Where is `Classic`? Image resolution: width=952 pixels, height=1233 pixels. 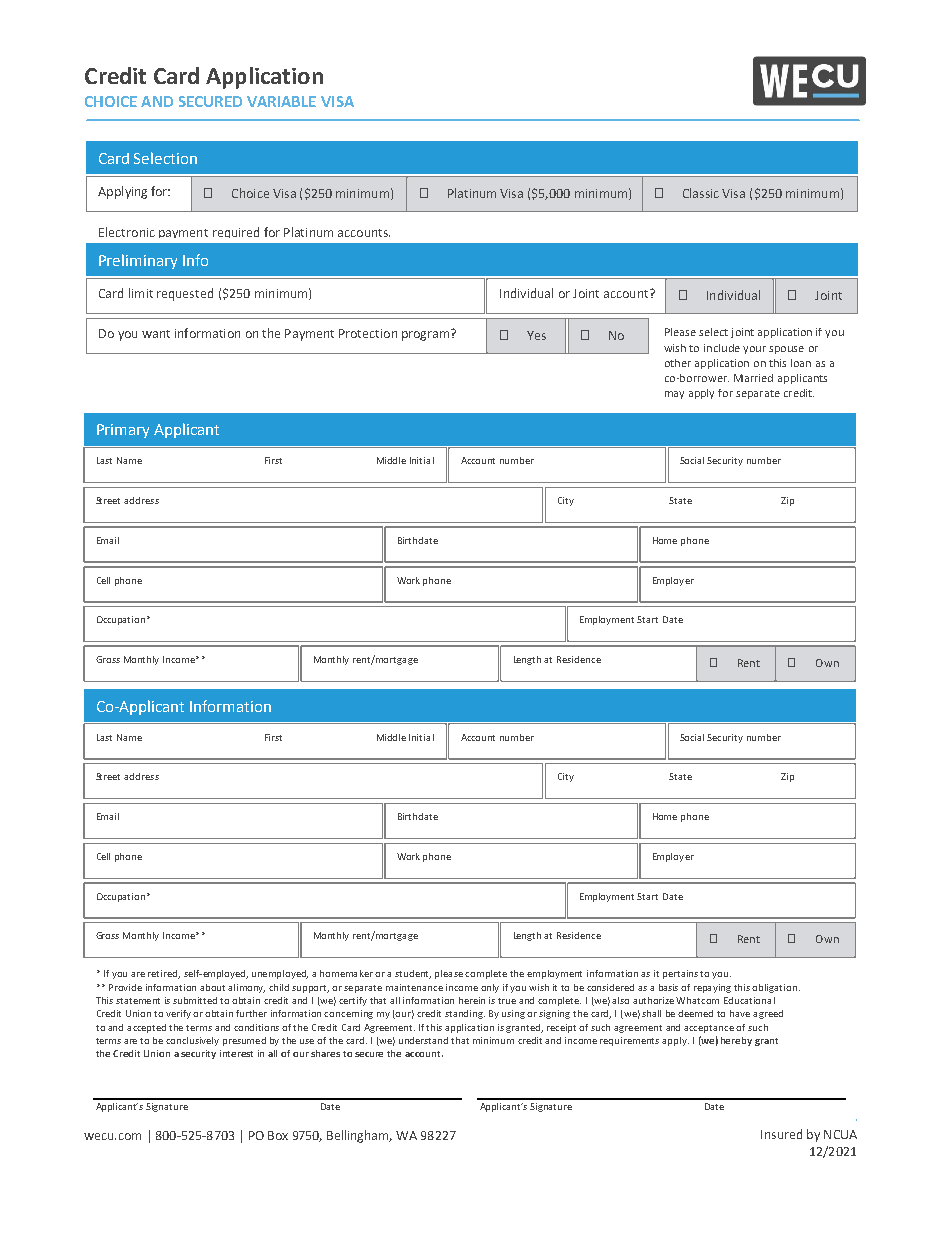 Classic is located at coordinates (701, 193).
